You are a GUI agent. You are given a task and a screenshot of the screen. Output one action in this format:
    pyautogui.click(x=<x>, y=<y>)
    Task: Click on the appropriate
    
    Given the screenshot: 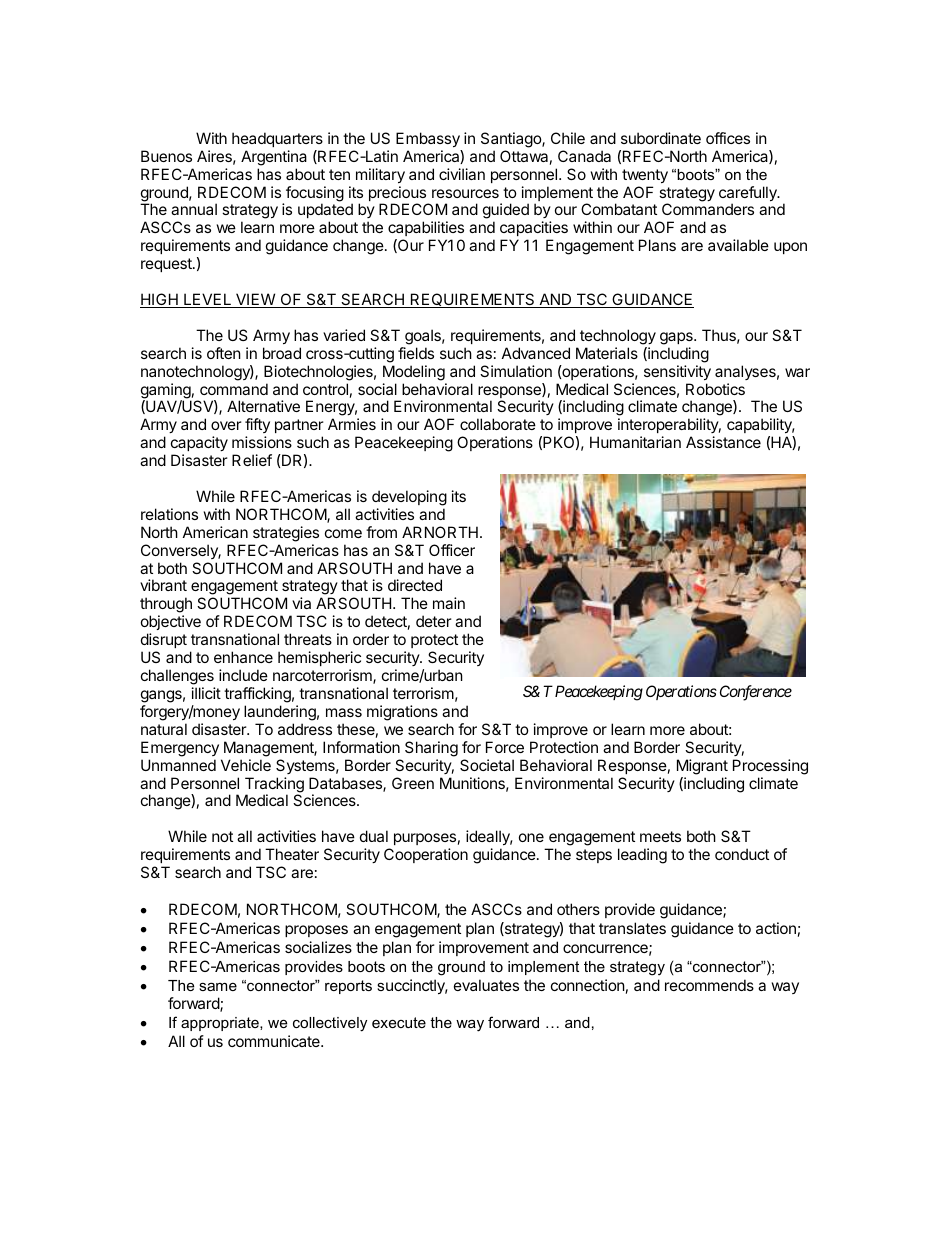 What is the action you would take?
    pyautogui.click(x=221, y=1024)
